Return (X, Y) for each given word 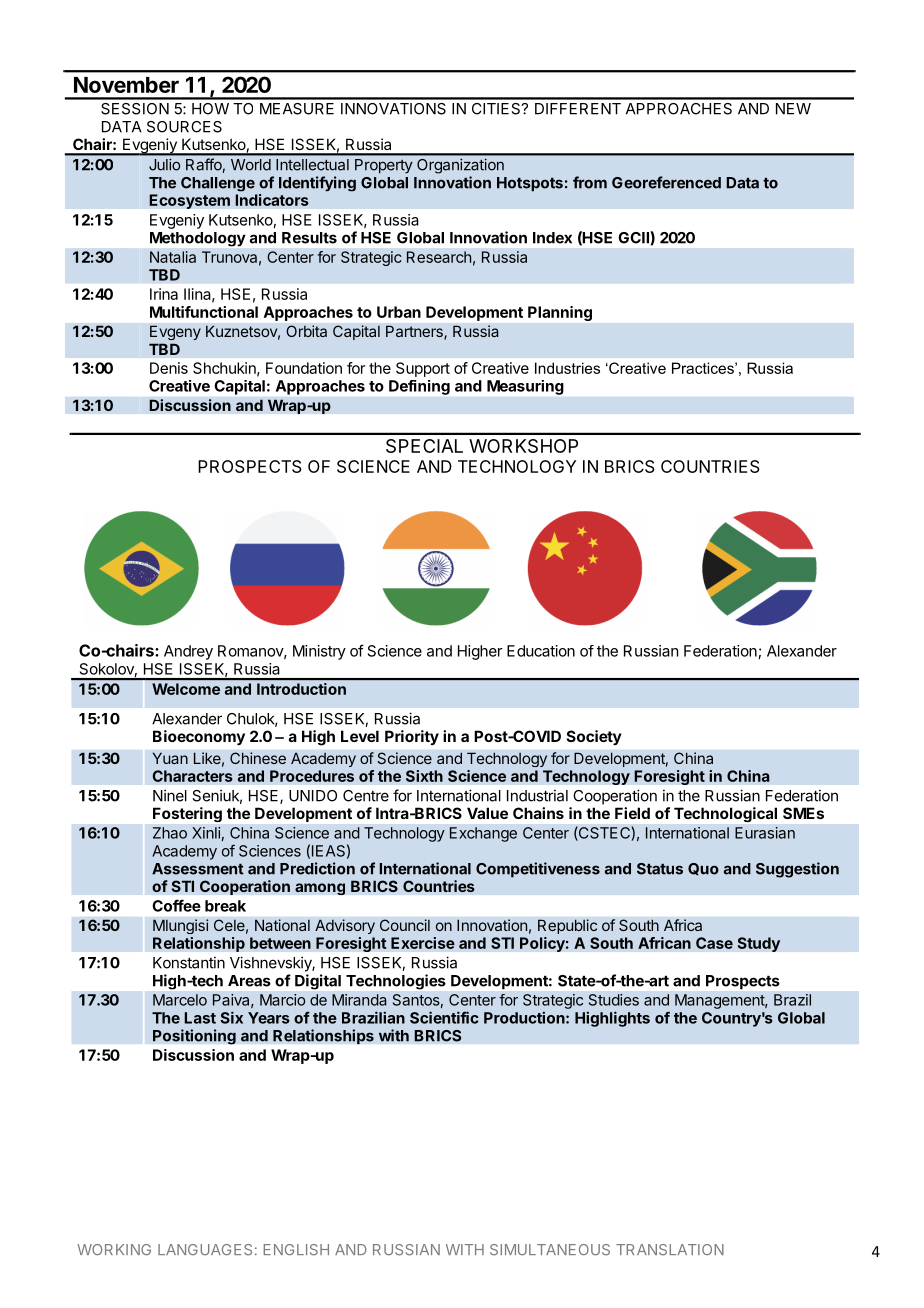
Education (541, 651)
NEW (793, 109)
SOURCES (184, 127)
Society (594, 737)
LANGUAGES (205, 1250)
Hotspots (530, 184)
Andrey (188, 652)
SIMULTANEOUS (550, 1250)
